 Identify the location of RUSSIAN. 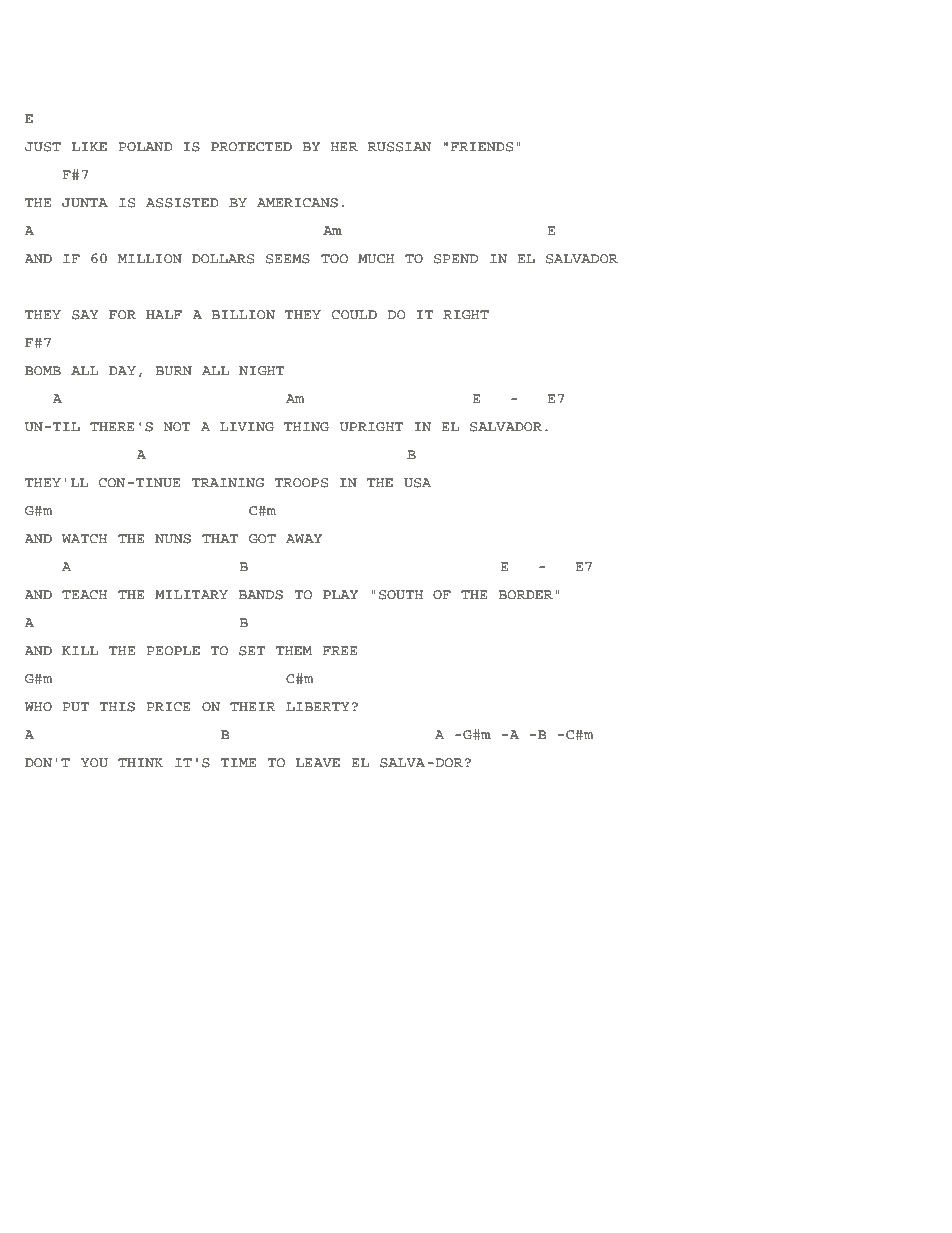
(400, 147).
